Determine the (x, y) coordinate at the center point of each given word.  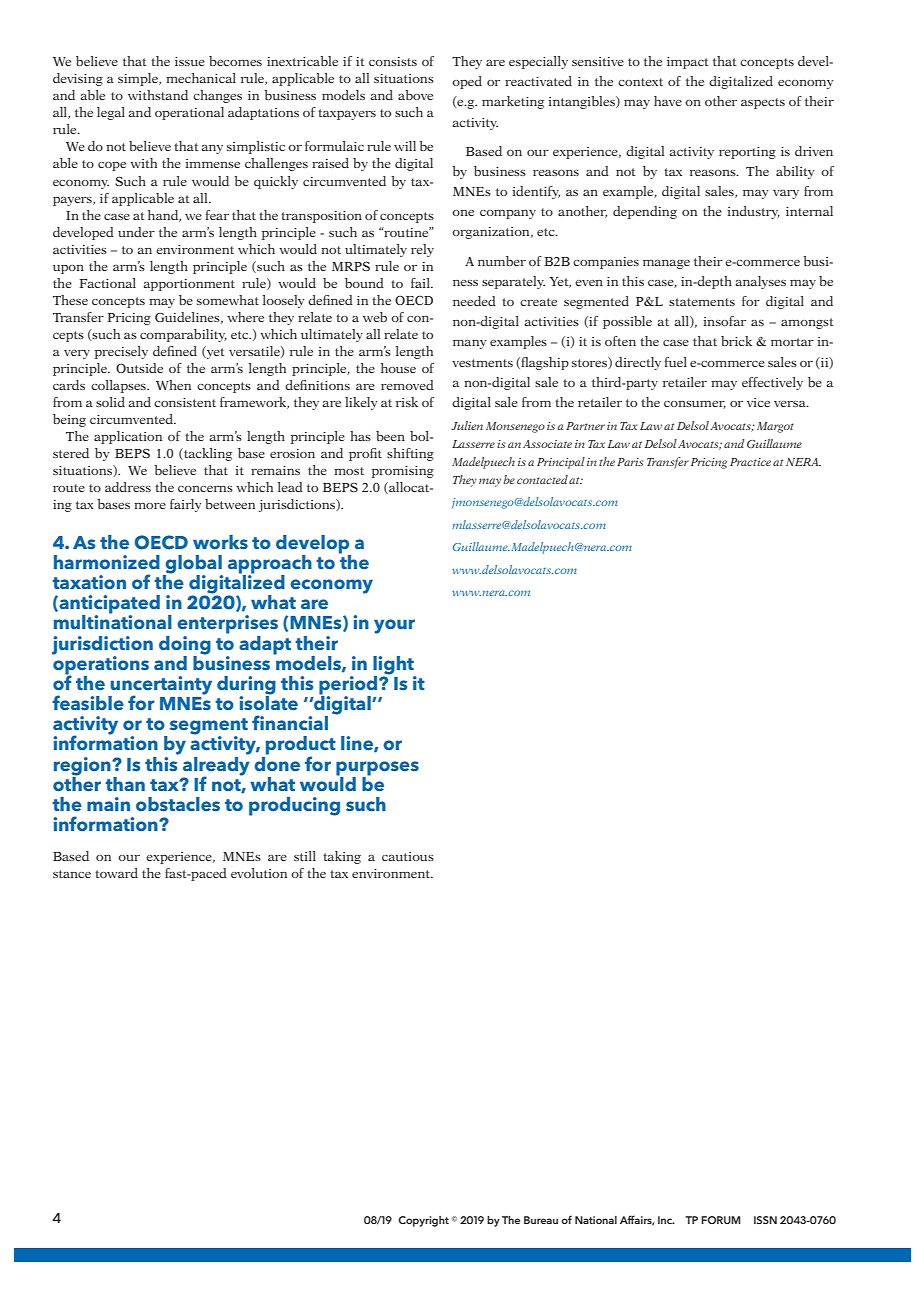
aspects (763, 103)
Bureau (541, 1220)
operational (189, 113)
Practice (750, 462)
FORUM (721, 1220)
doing (185, 646)
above (415, 95)
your (394, 626)
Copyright (423, 1221)
